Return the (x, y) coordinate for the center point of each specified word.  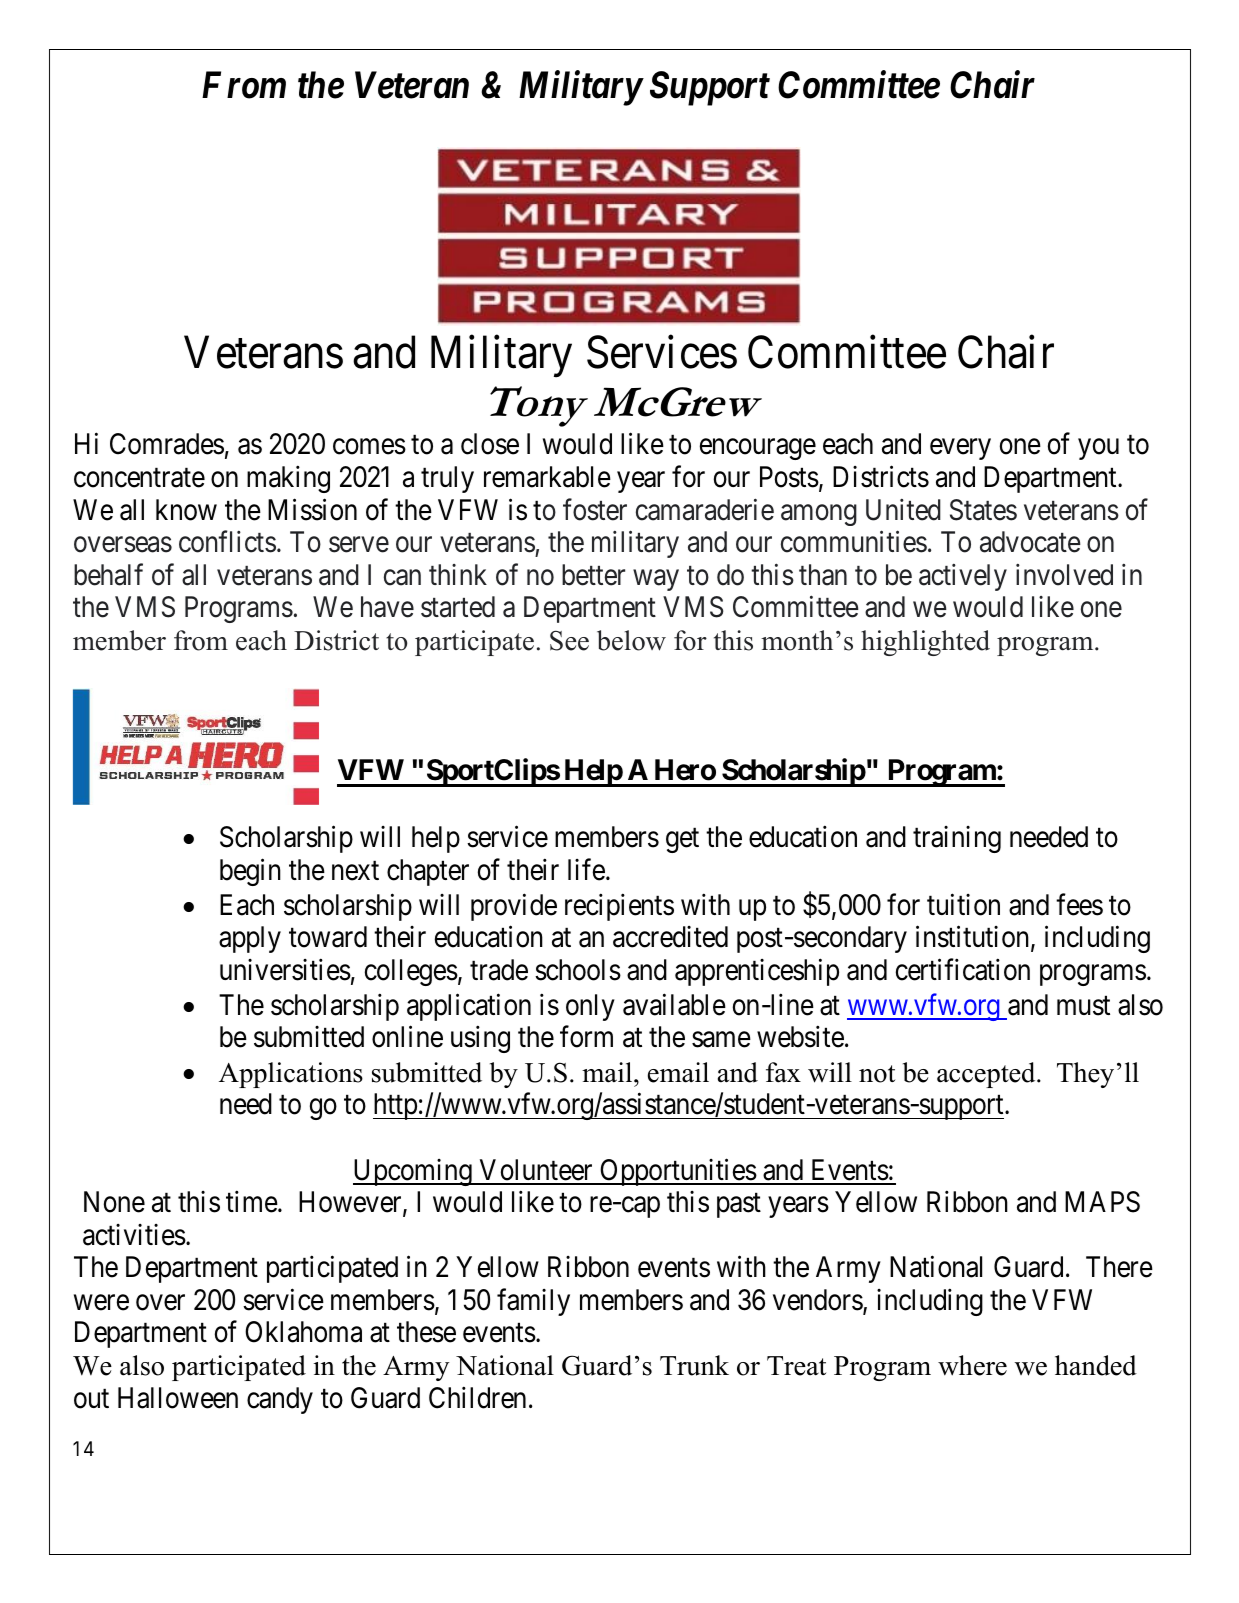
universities (285, 970)
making (288, 479)
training (957, 839)
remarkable (547, 477)
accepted (987, 1075)
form (586, 1037)
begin (250, 872)
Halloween (178, 1398)
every (960, 449)
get (682, 841)
